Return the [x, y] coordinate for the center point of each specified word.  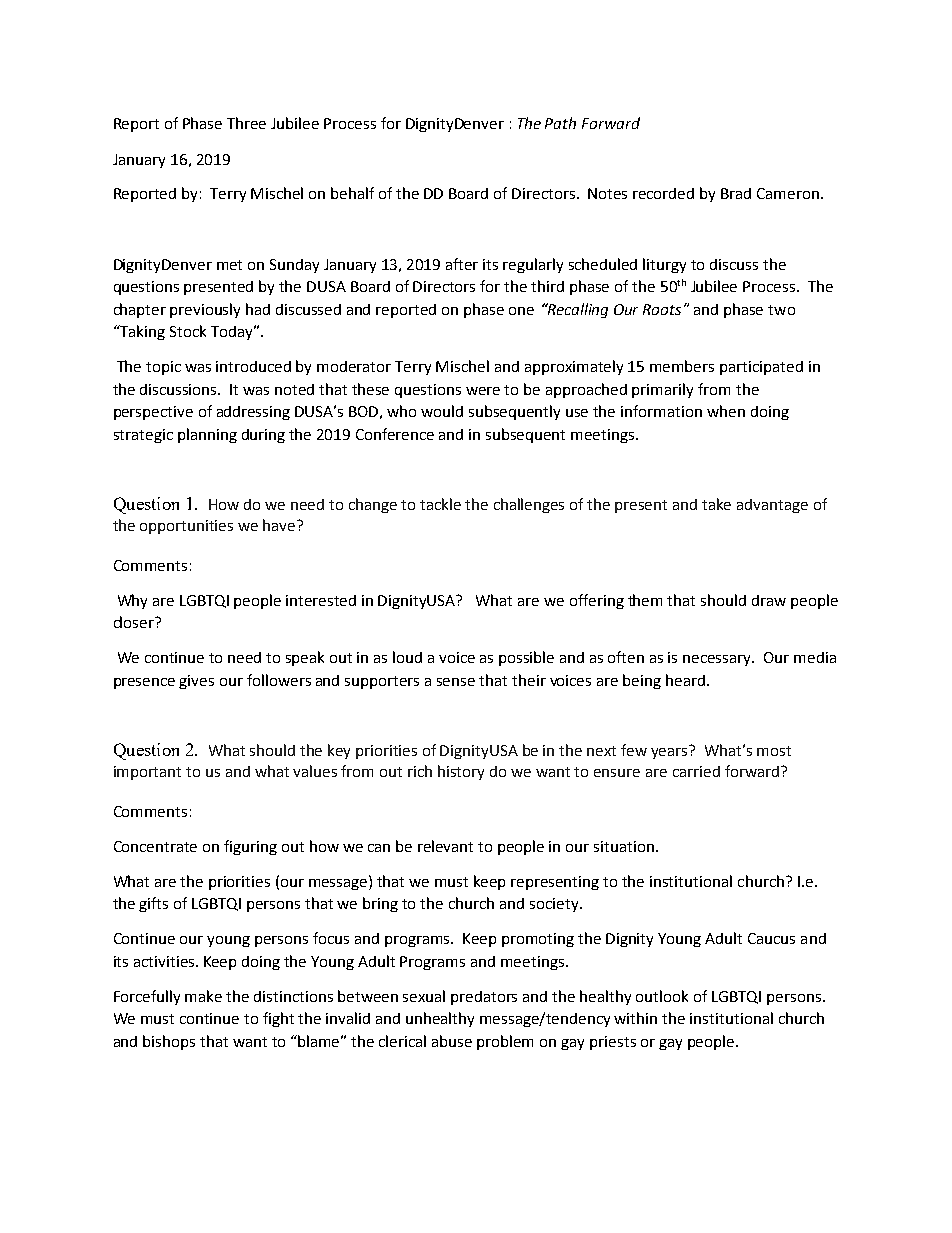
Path [560, 123]
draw [769, 600]
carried [696, 771]
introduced [253, 366]
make [203, 996]
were [483, 391]
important [147, 773]
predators [484, 998]
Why [132, 601]
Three [246, 123]
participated [761, 368]
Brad [736, 193]
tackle [440, 504]
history [461, 772]
